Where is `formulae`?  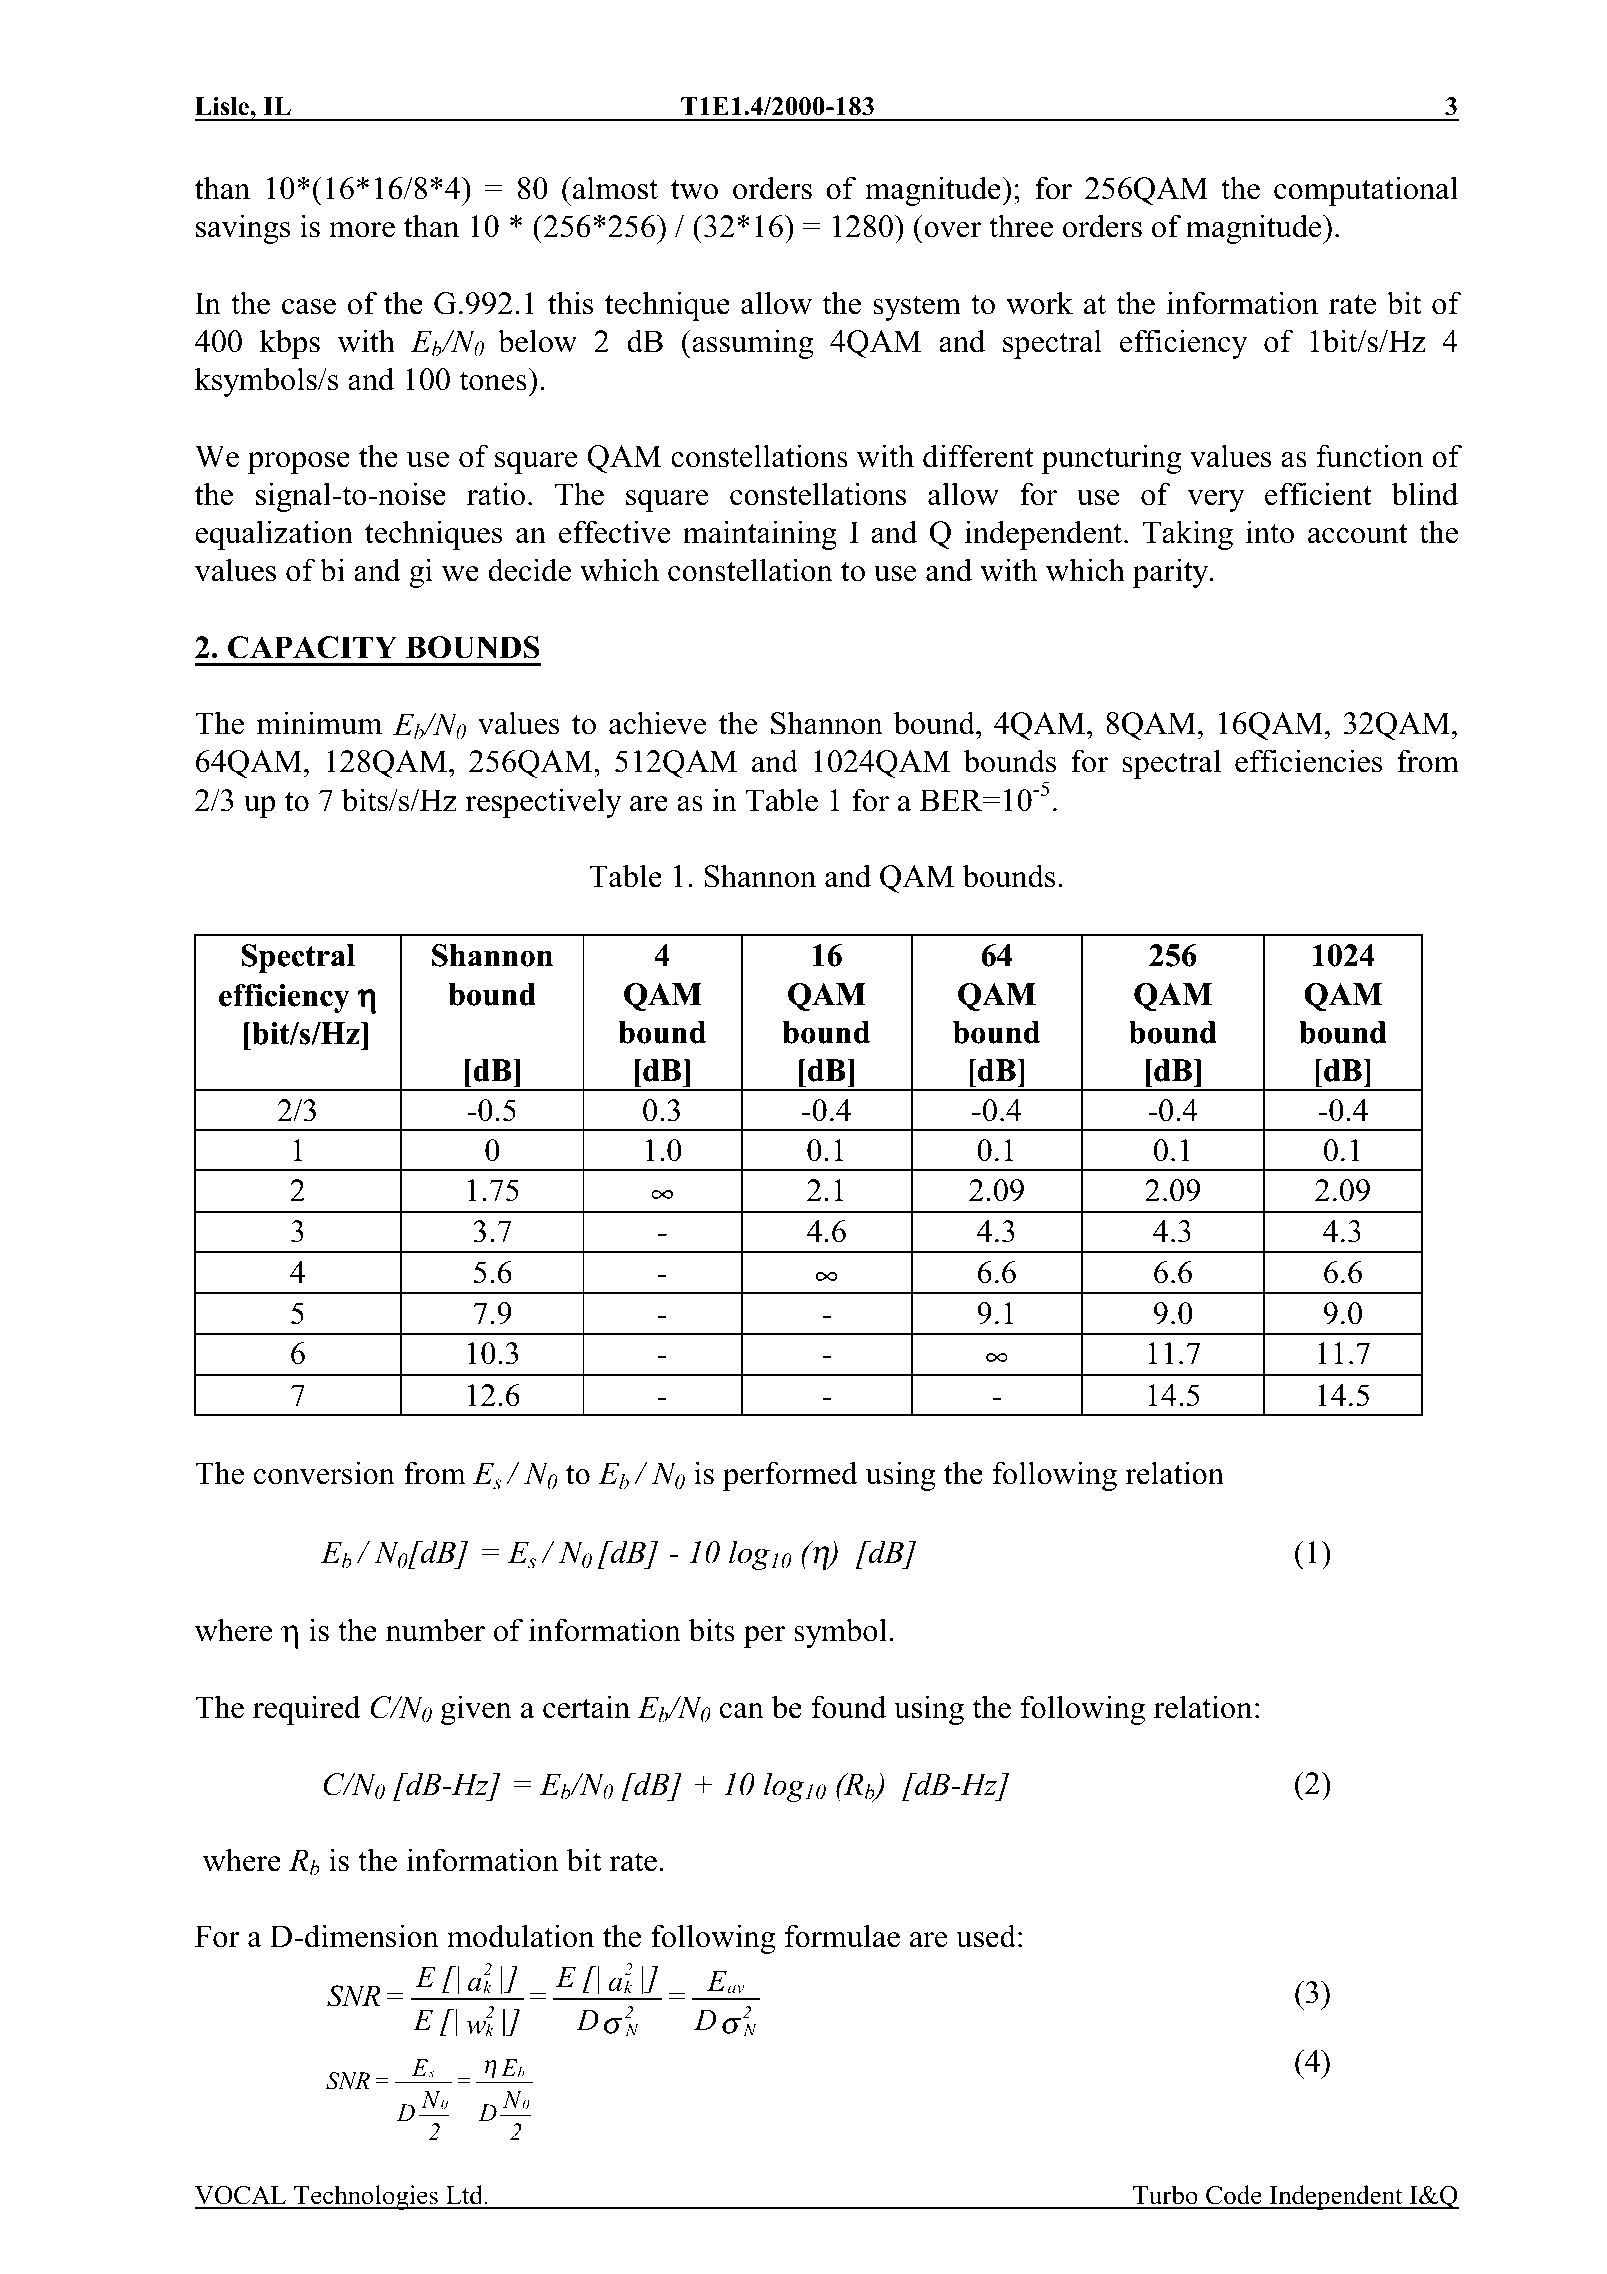 formulae is located at coordinates (842, 1936).
